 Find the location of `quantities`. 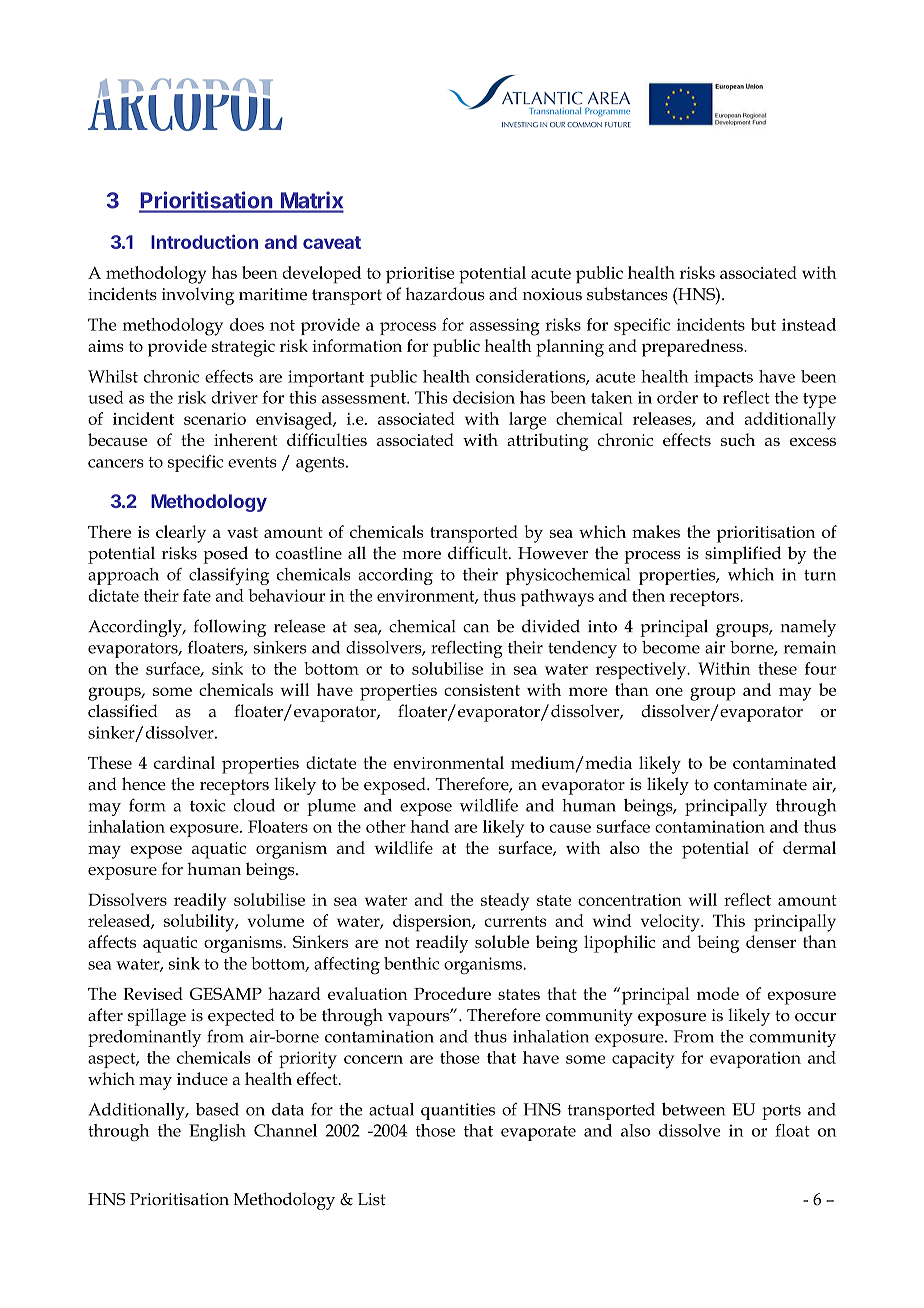

quantities is located at coordinates (458, 1111).
